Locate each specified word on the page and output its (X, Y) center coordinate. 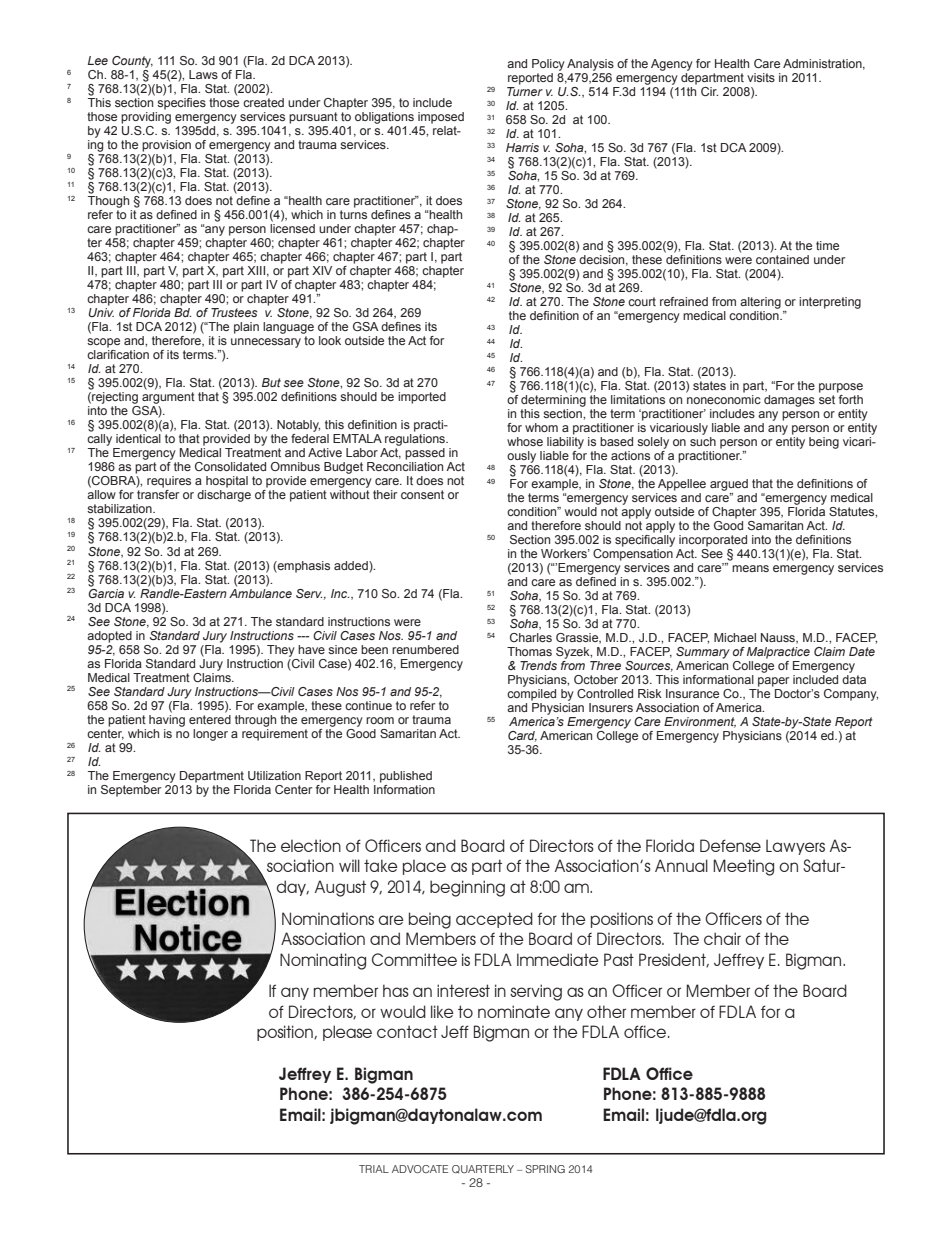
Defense (730, 845)
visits (761, 77)
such (703, 441)
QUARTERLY (483, 1169)
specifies (181, 102)
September (131, 789)
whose (525, 441)
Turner (525, 91)
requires (169, 482)
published (406, 777)
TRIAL (374, 1169)
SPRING (545, 1169)
